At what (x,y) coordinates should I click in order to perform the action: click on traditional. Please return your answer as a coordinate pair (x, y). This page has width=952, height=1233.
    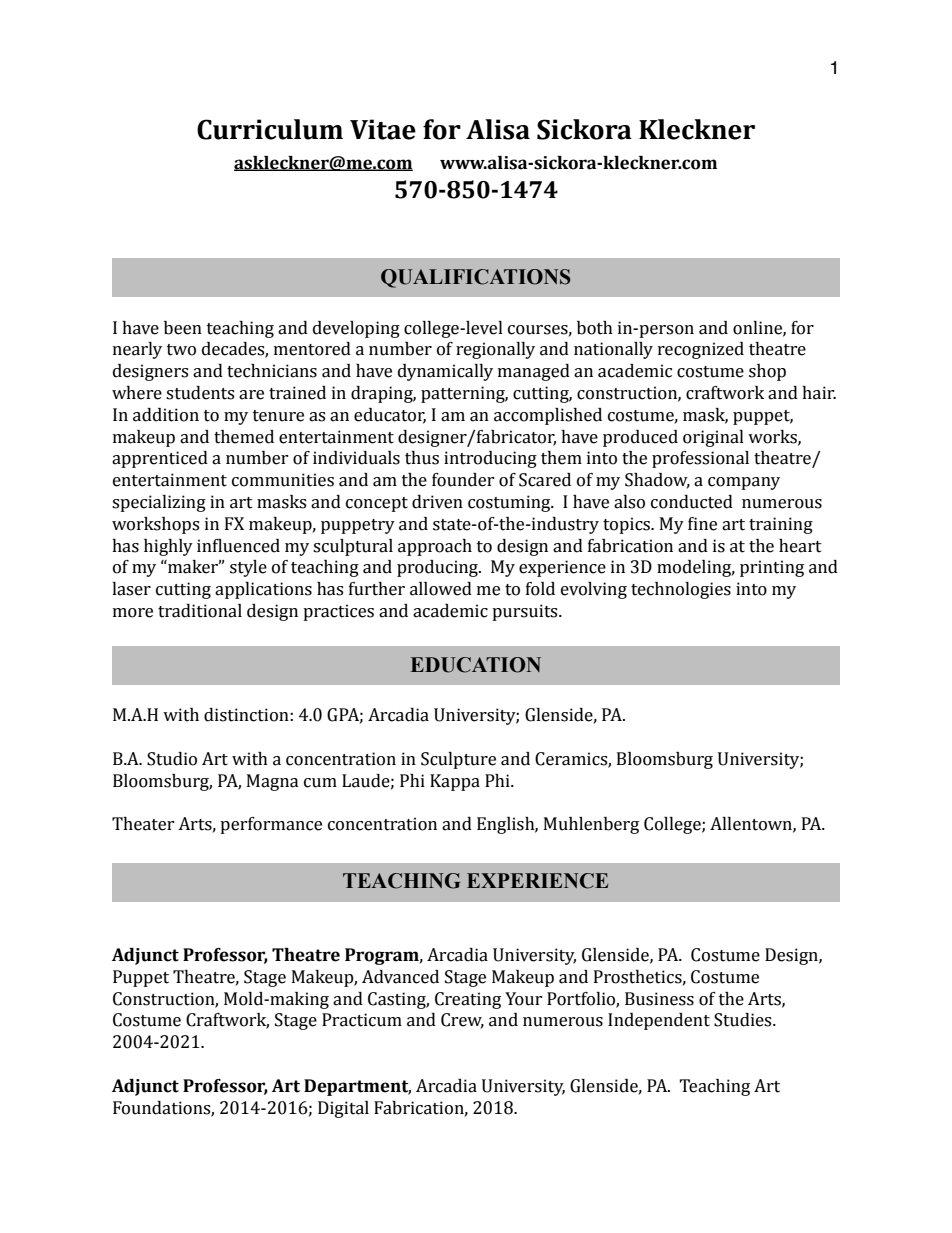
    Looking at the image, I should click on (200, 611).
